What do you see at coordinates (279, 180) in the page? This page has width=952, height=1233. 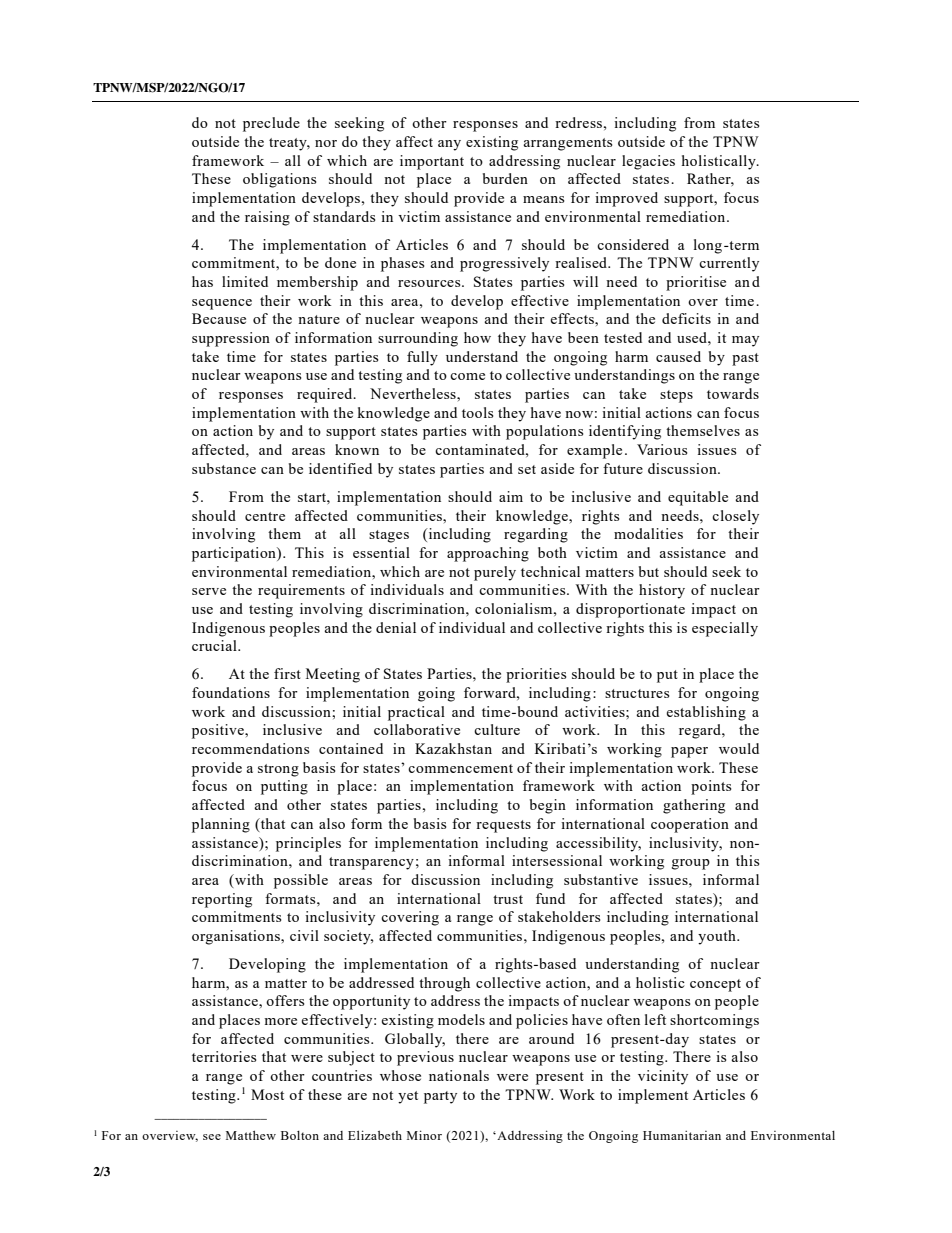 I see `obligations` at bounding box center [279, 180].
